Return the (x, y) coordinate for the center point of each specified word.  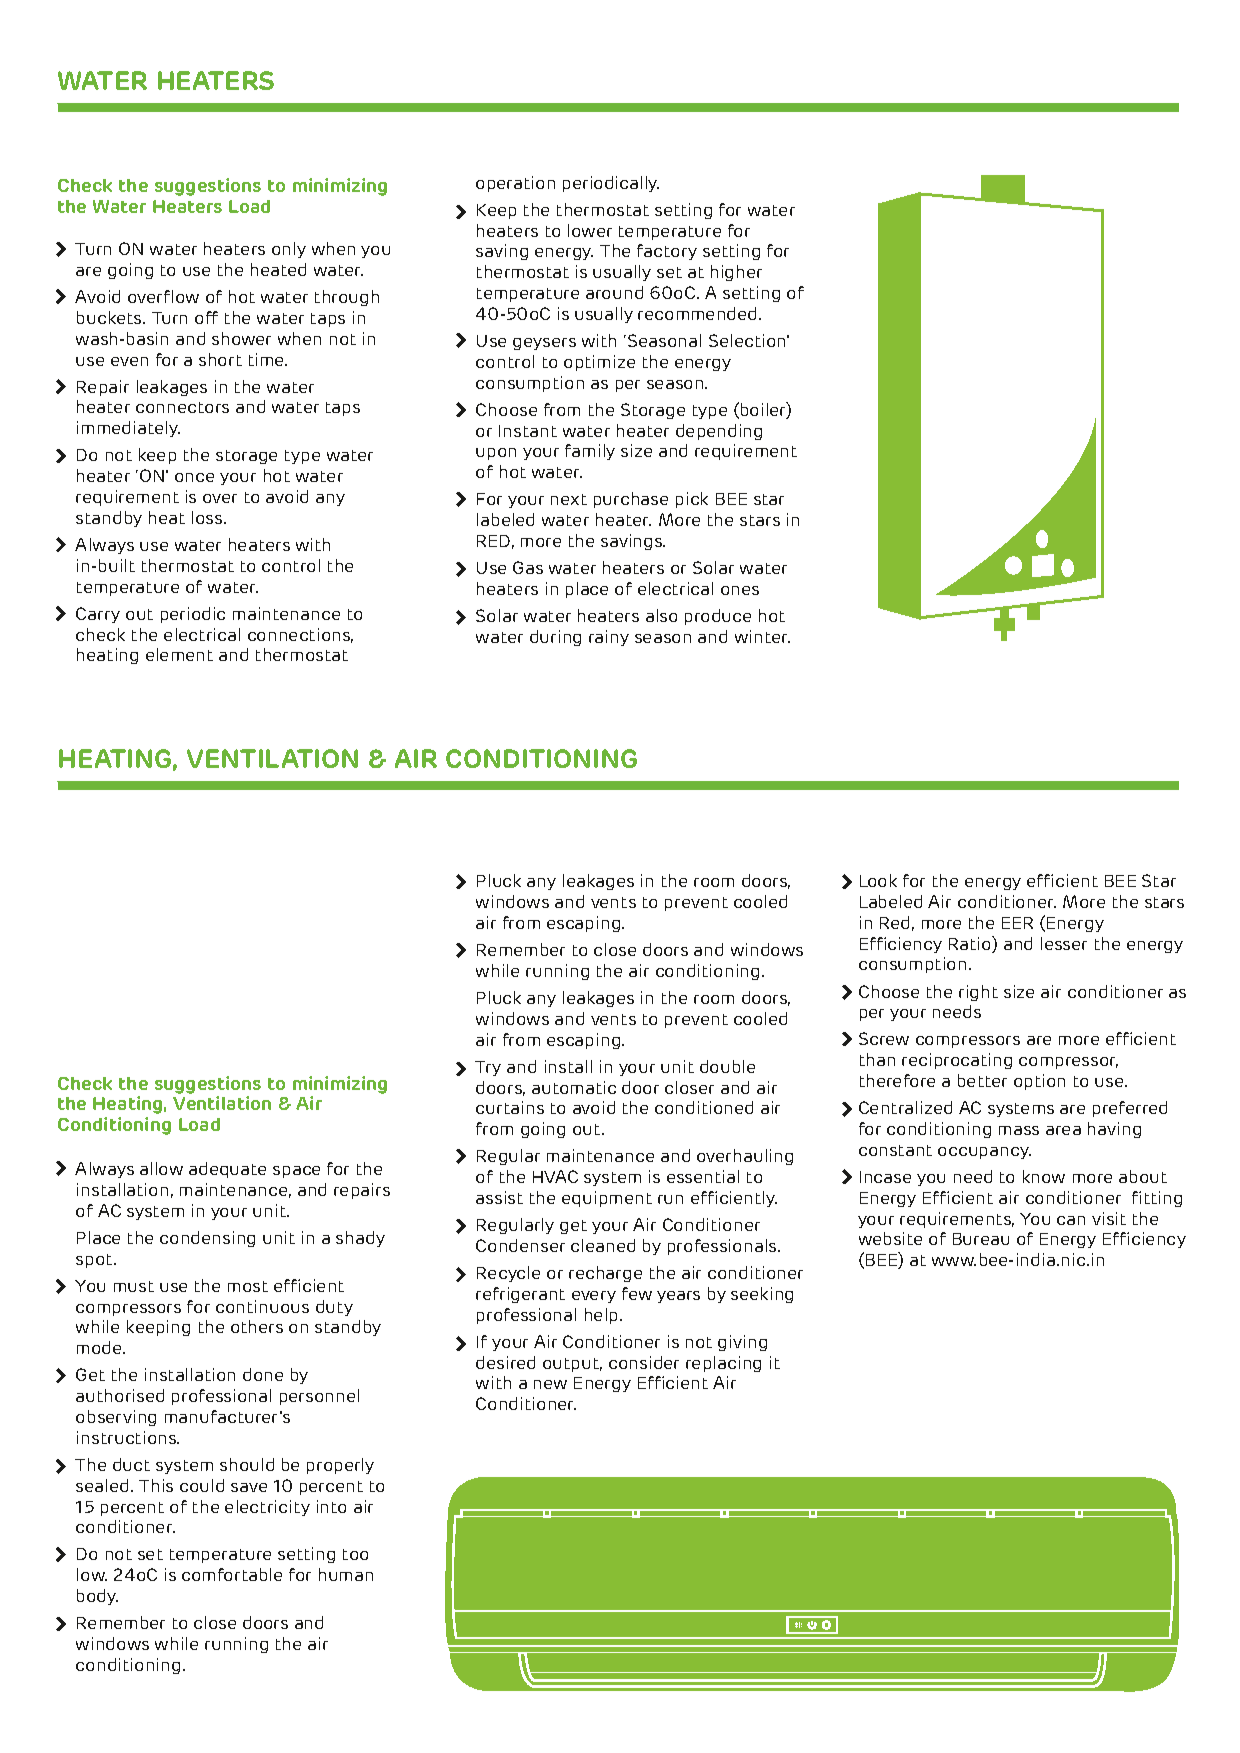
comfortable (232, 1574)
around (614, 292)
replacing (723, 1364)
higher (736, 273)
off (206, 317)
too (355, 1554)
